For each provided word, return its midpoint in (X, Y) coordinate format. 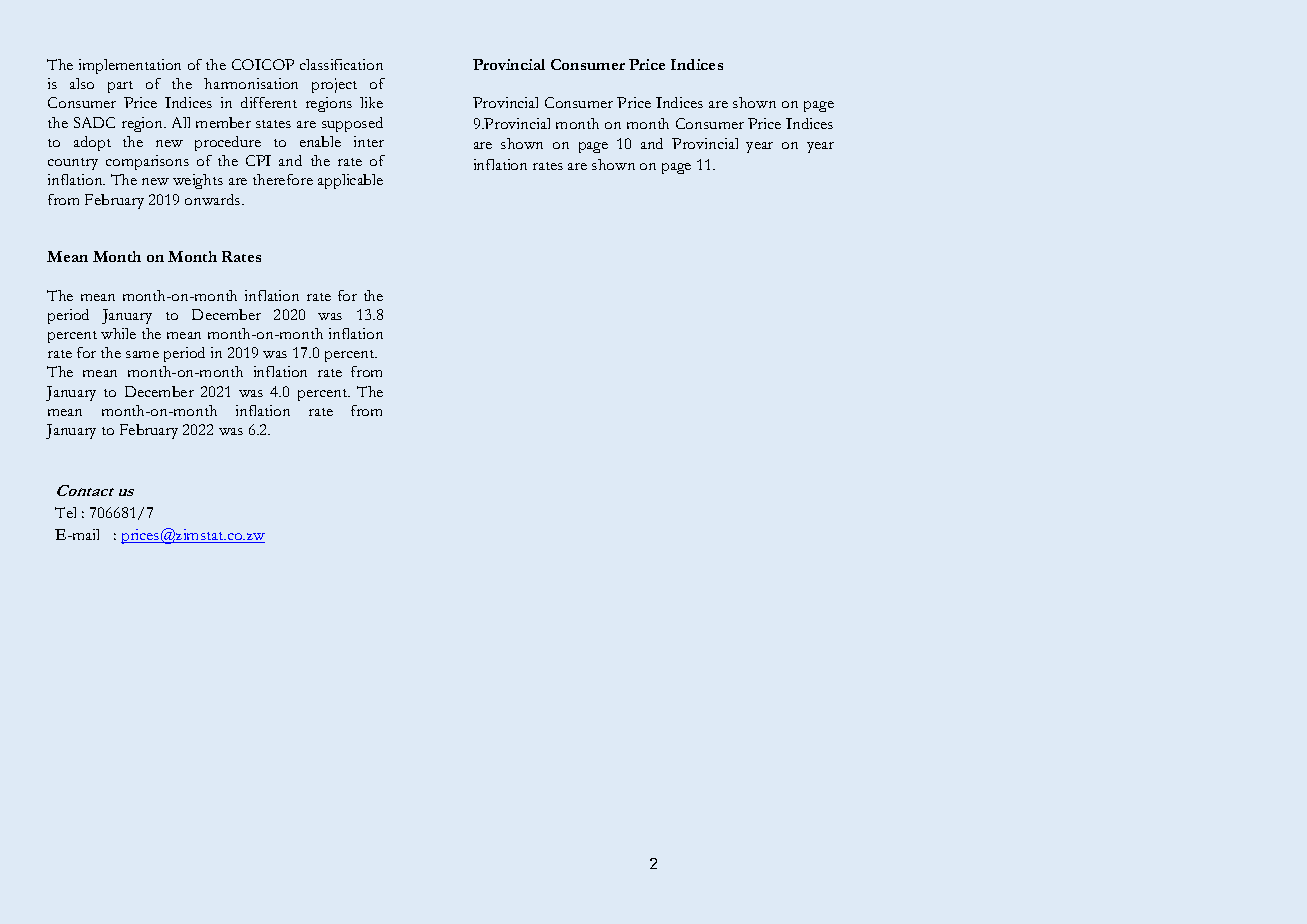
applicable (350, 181)
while (118, 333)
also (82, 83)
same (142, 354)
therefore (283, 179)
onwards (214, 199)
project (334, 85)
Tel (65, 512)
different (269, 102)
